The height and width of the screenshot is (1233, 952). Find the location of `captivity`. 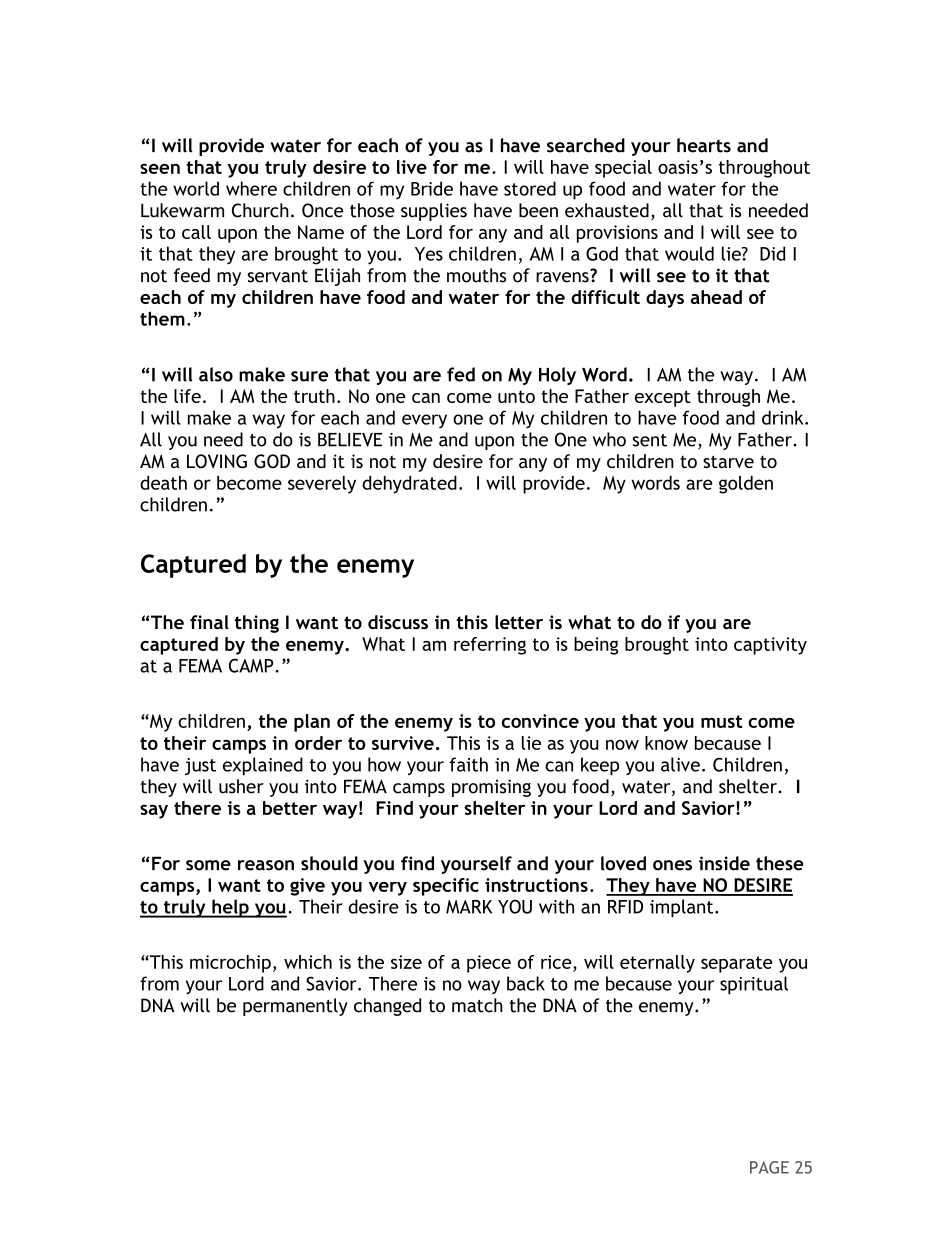

captivity is located at coordinates (770, 646).
